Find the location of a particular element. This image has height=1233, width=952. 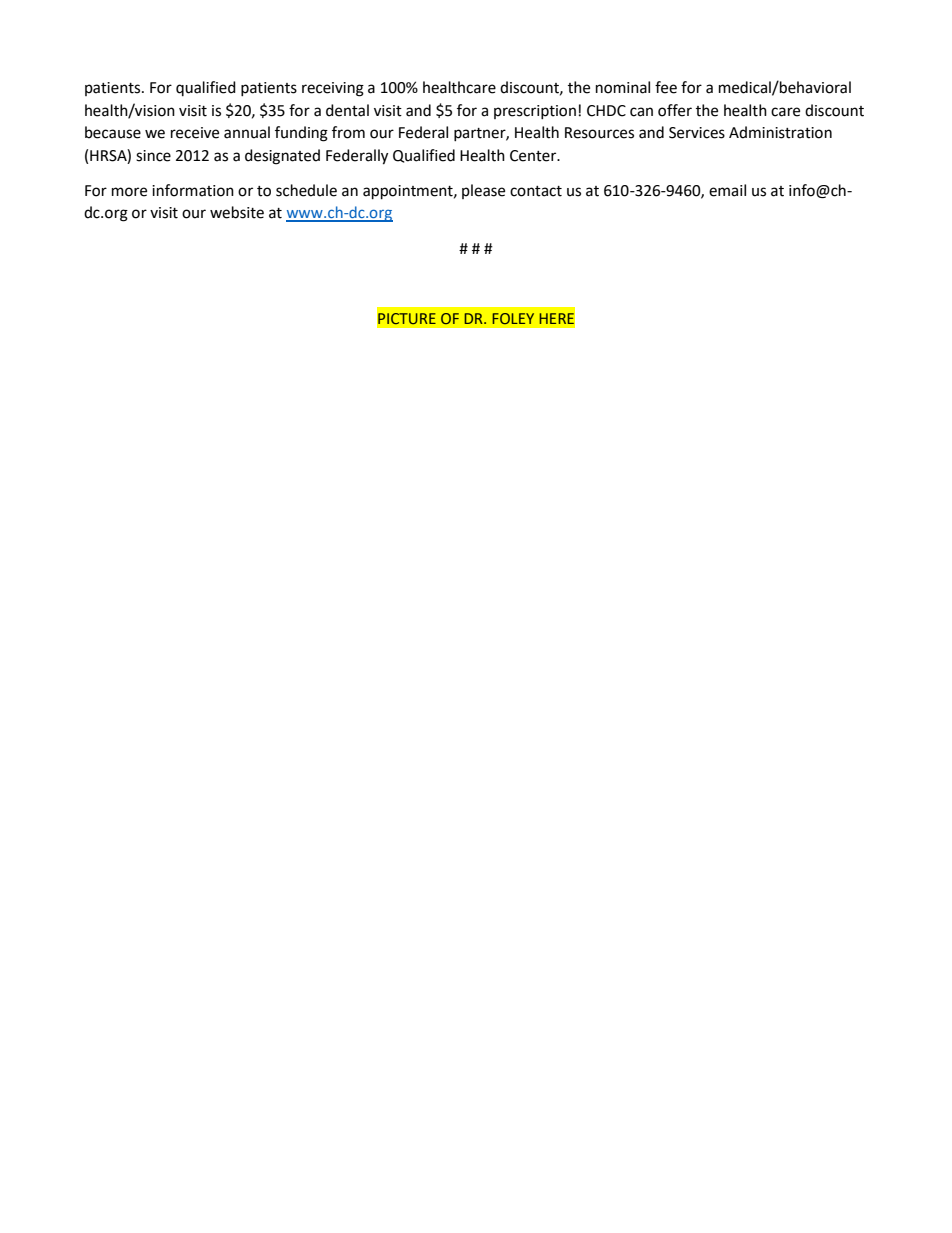

since is located at coordinates (153, 156).
